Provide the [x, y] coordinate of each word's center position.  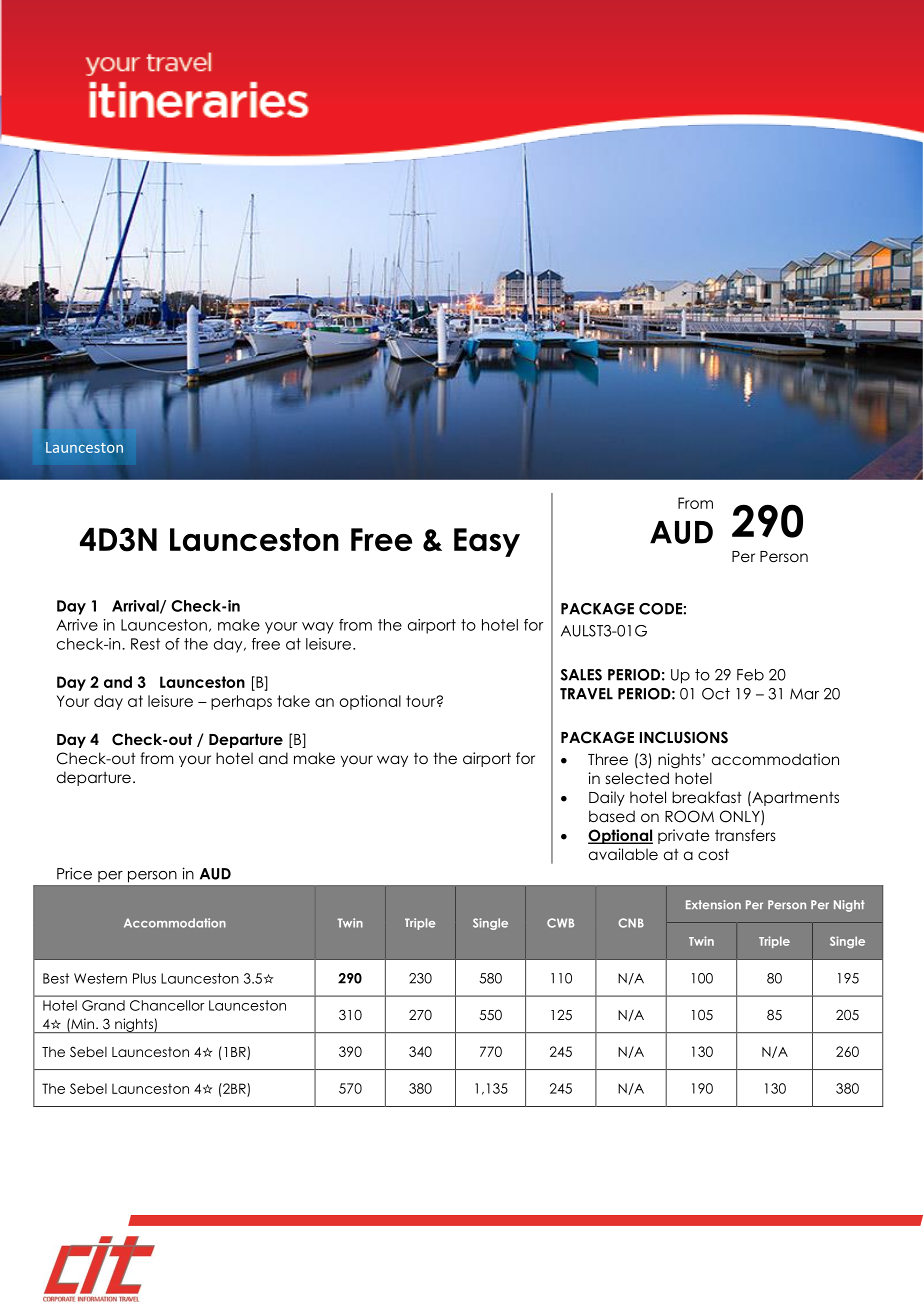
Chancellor [167, 1005]
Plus [144, 978]
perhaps [241, 702]
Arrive [77, 625]
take [293, 701]
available [623, 854]
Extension [713, 904]
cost [713, 854]
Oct [716, 694]
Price [74, 873]
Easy [487, 542]
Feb [750, 675]
